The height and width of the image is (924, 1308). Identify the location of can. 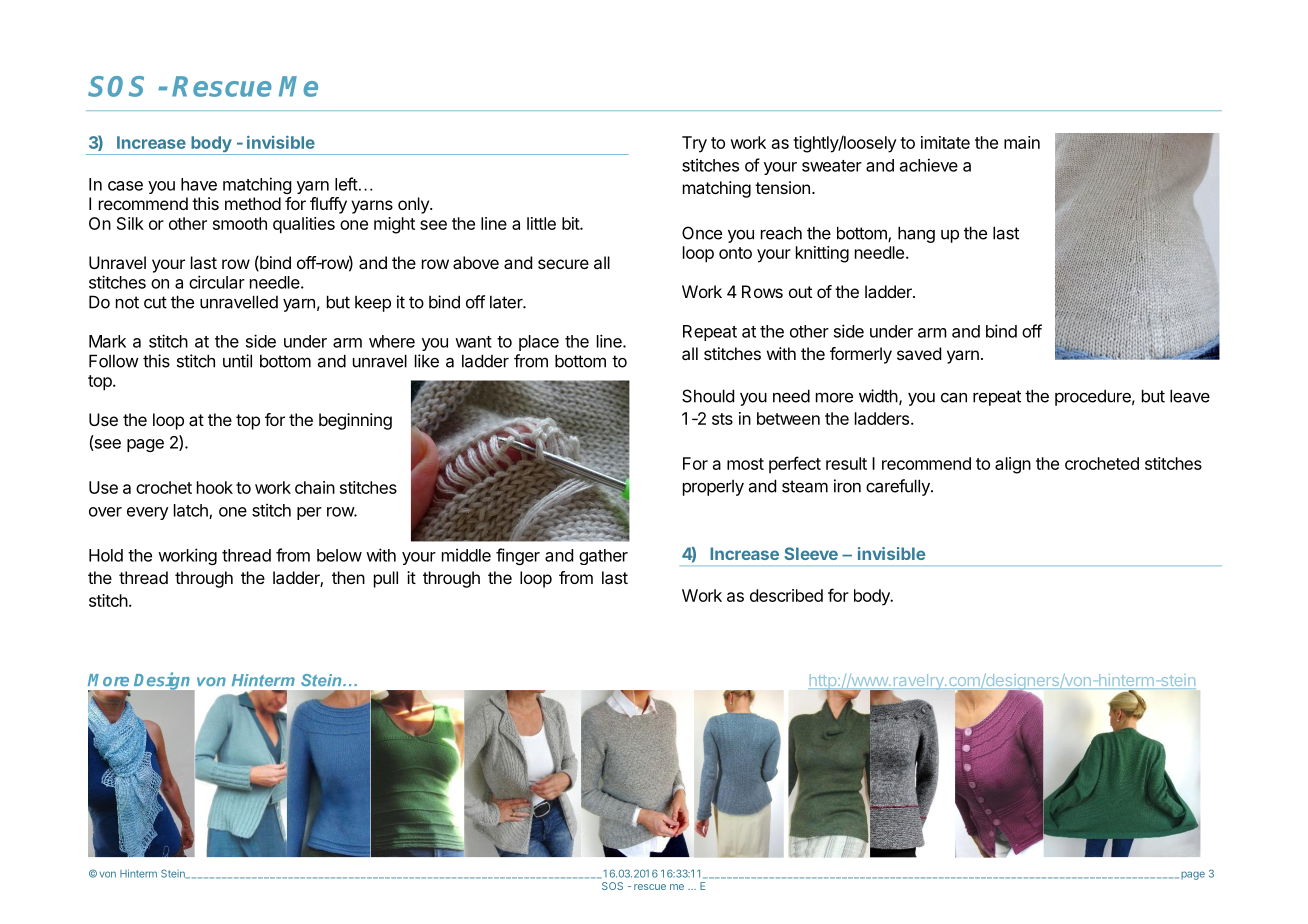
(954, 397).
